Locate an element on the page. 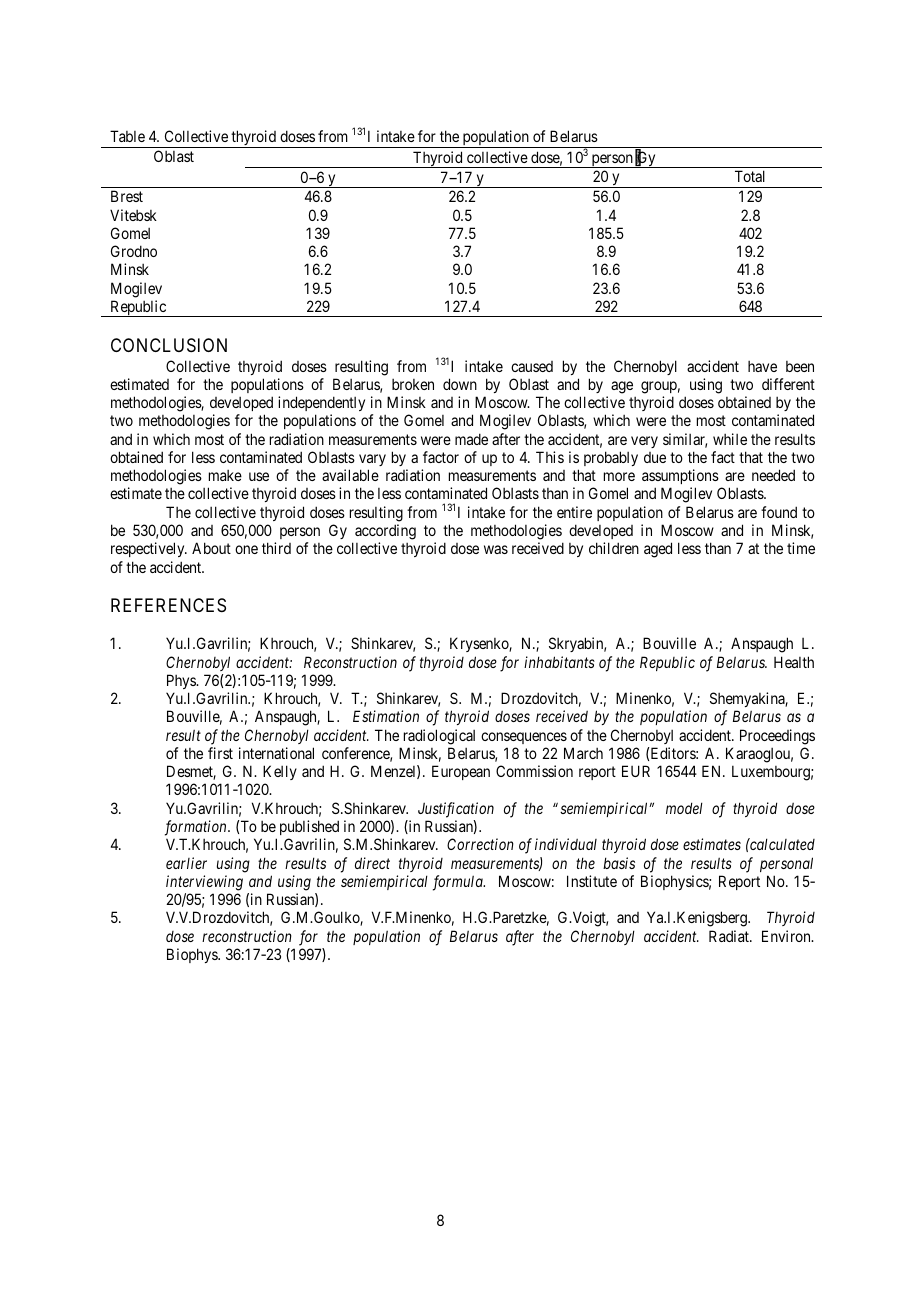 The image size is (924, 1308). REFERENCES is located at coordinates (168, 605).
